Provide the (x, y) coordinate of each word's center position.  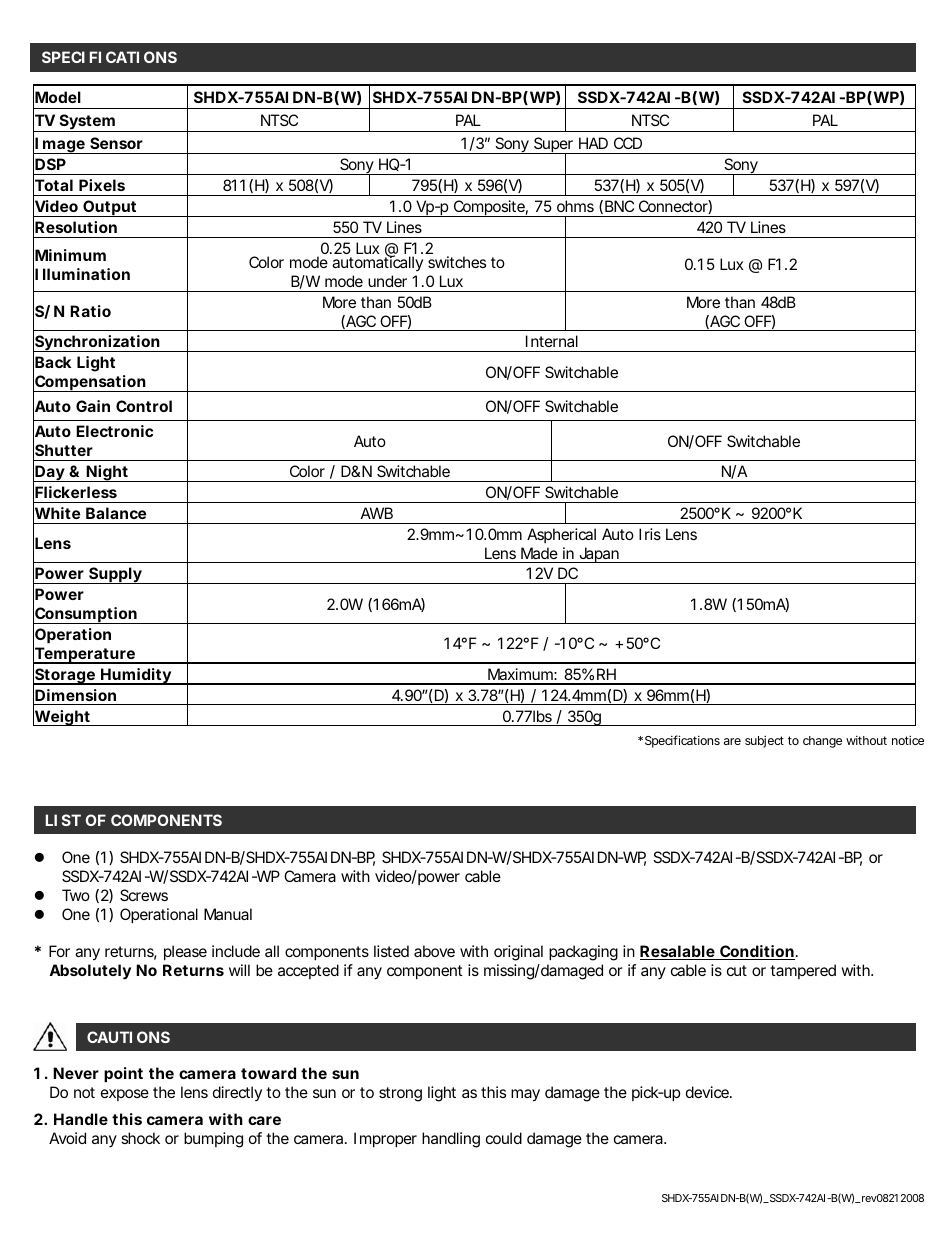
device (709, 1092)
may (525, 1095)
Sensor (116, 143)
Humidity (136, 676)
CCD (628, 143)
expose (125, 1095)
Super (554, 146)
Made (539, 553)
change (822, 742)
